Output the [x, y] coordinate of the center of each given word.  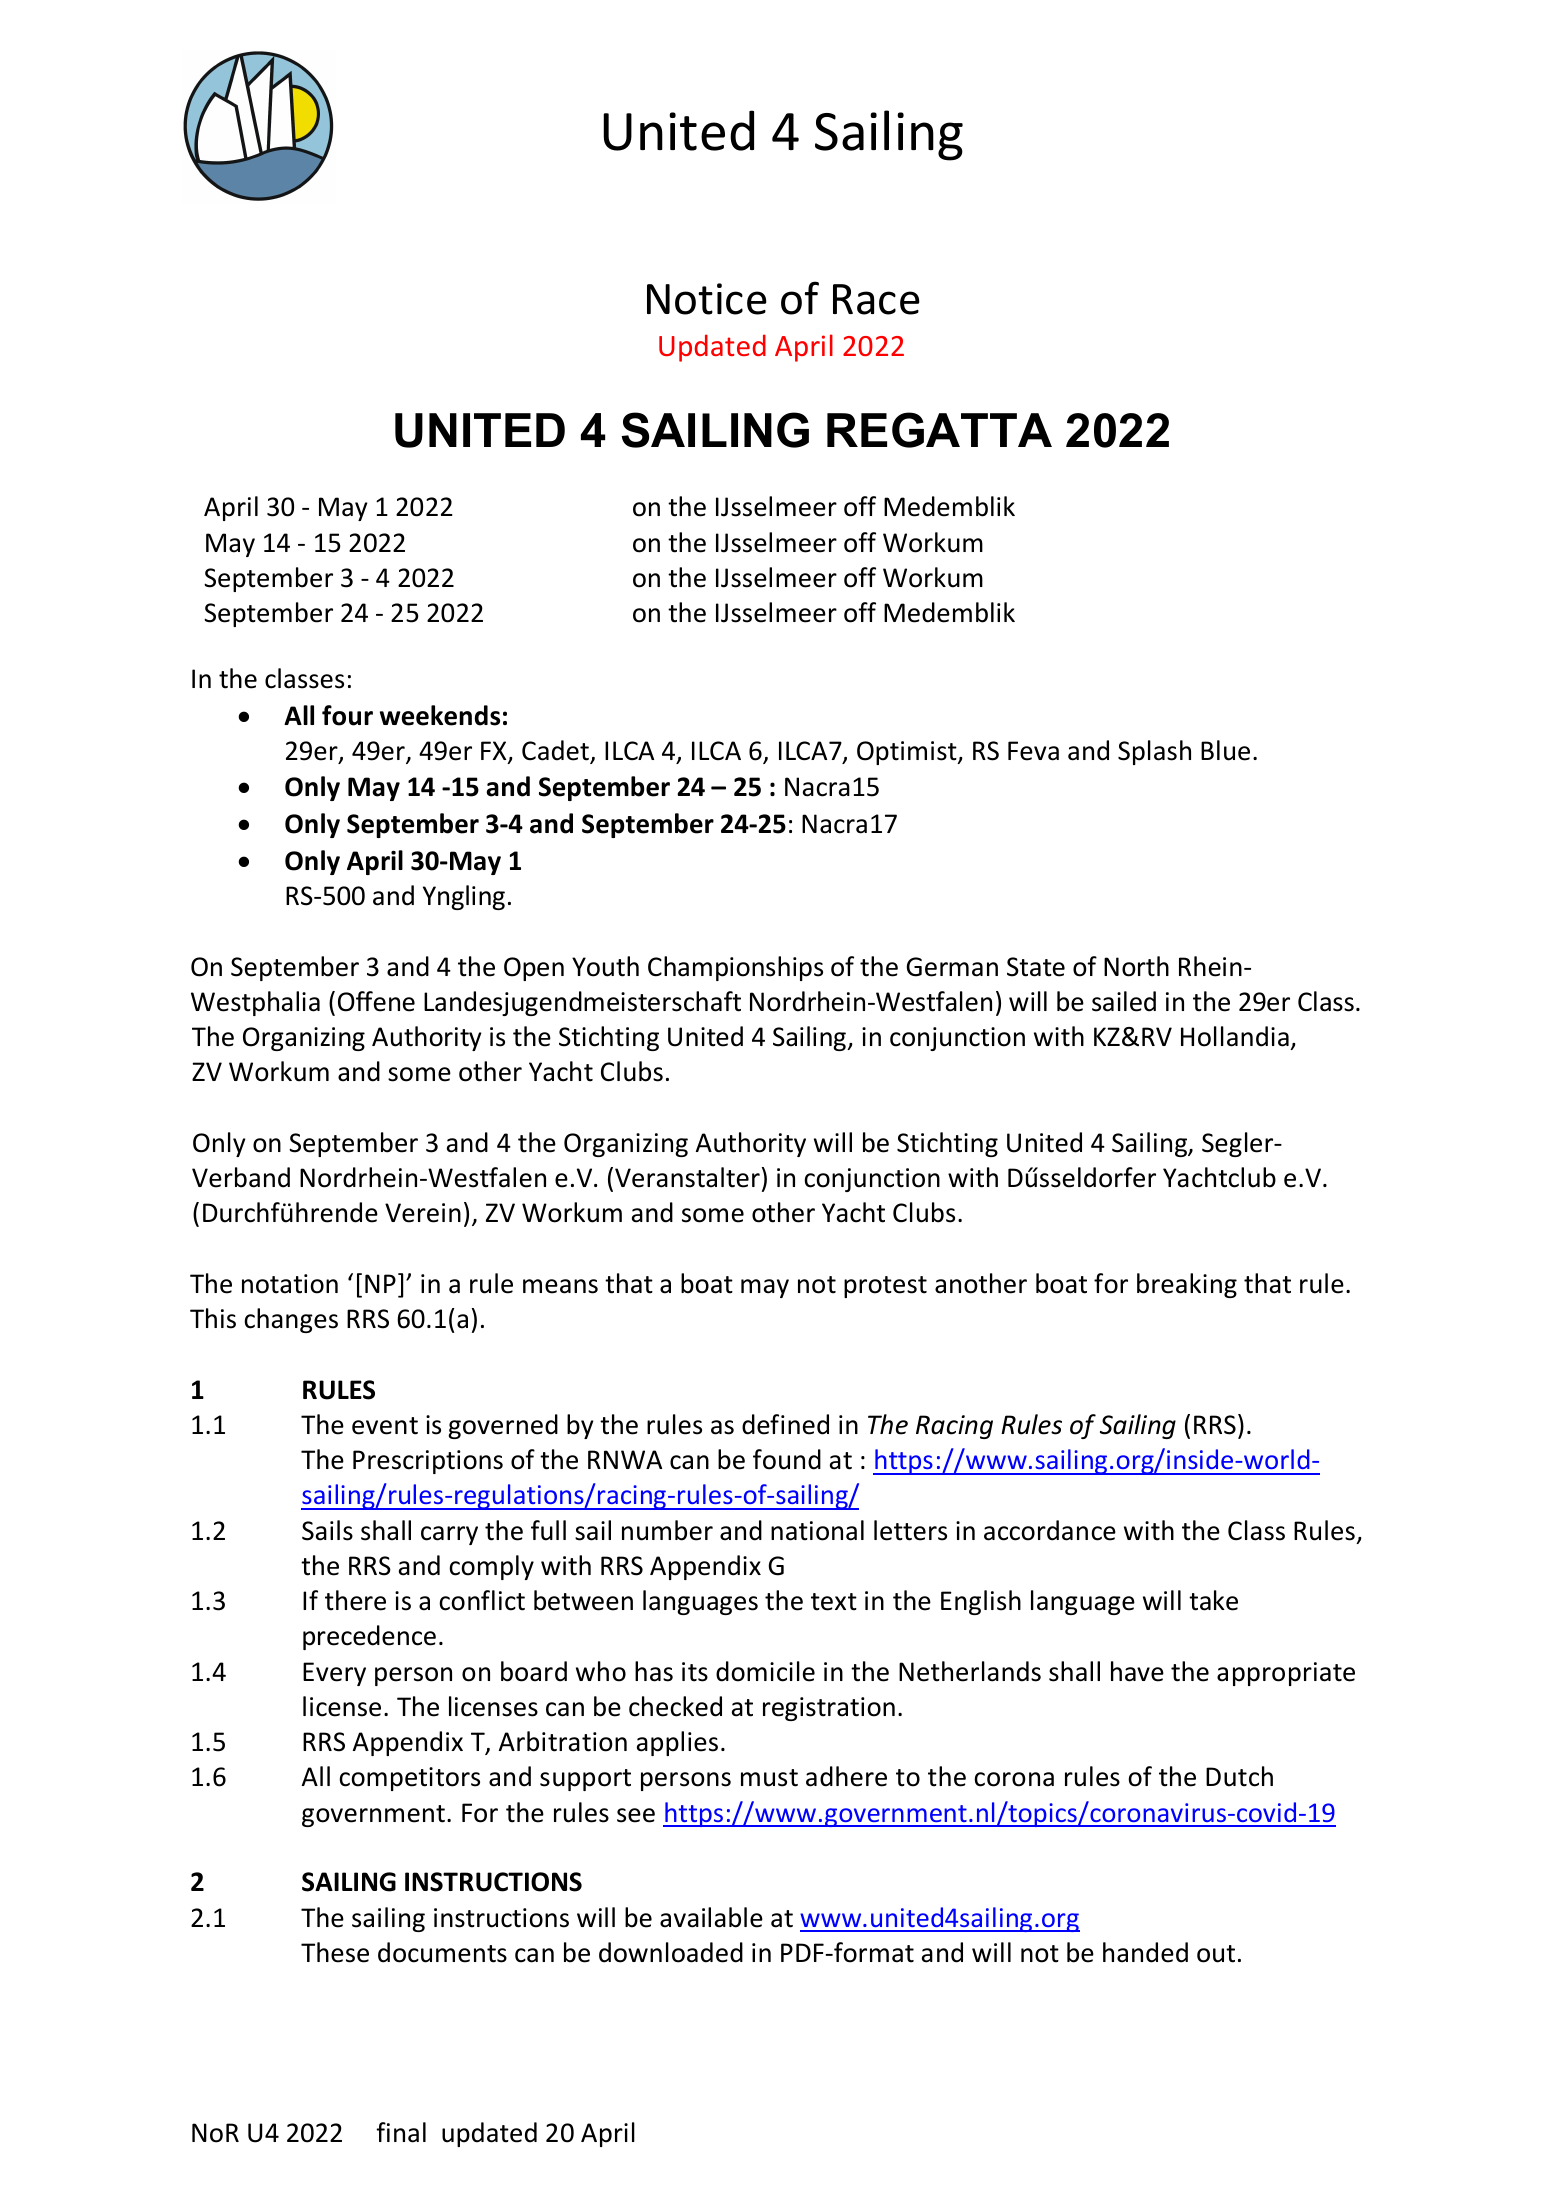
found [787, 1459]
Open [534, 969]
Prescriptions [428, 1462]
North [1136, 966]
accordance [1050, 1530]
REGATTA [939, 430]
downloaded [671, 1952]
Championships [735, 968]
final [401, 2132]
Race [876, 299]
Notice [707, 299]
